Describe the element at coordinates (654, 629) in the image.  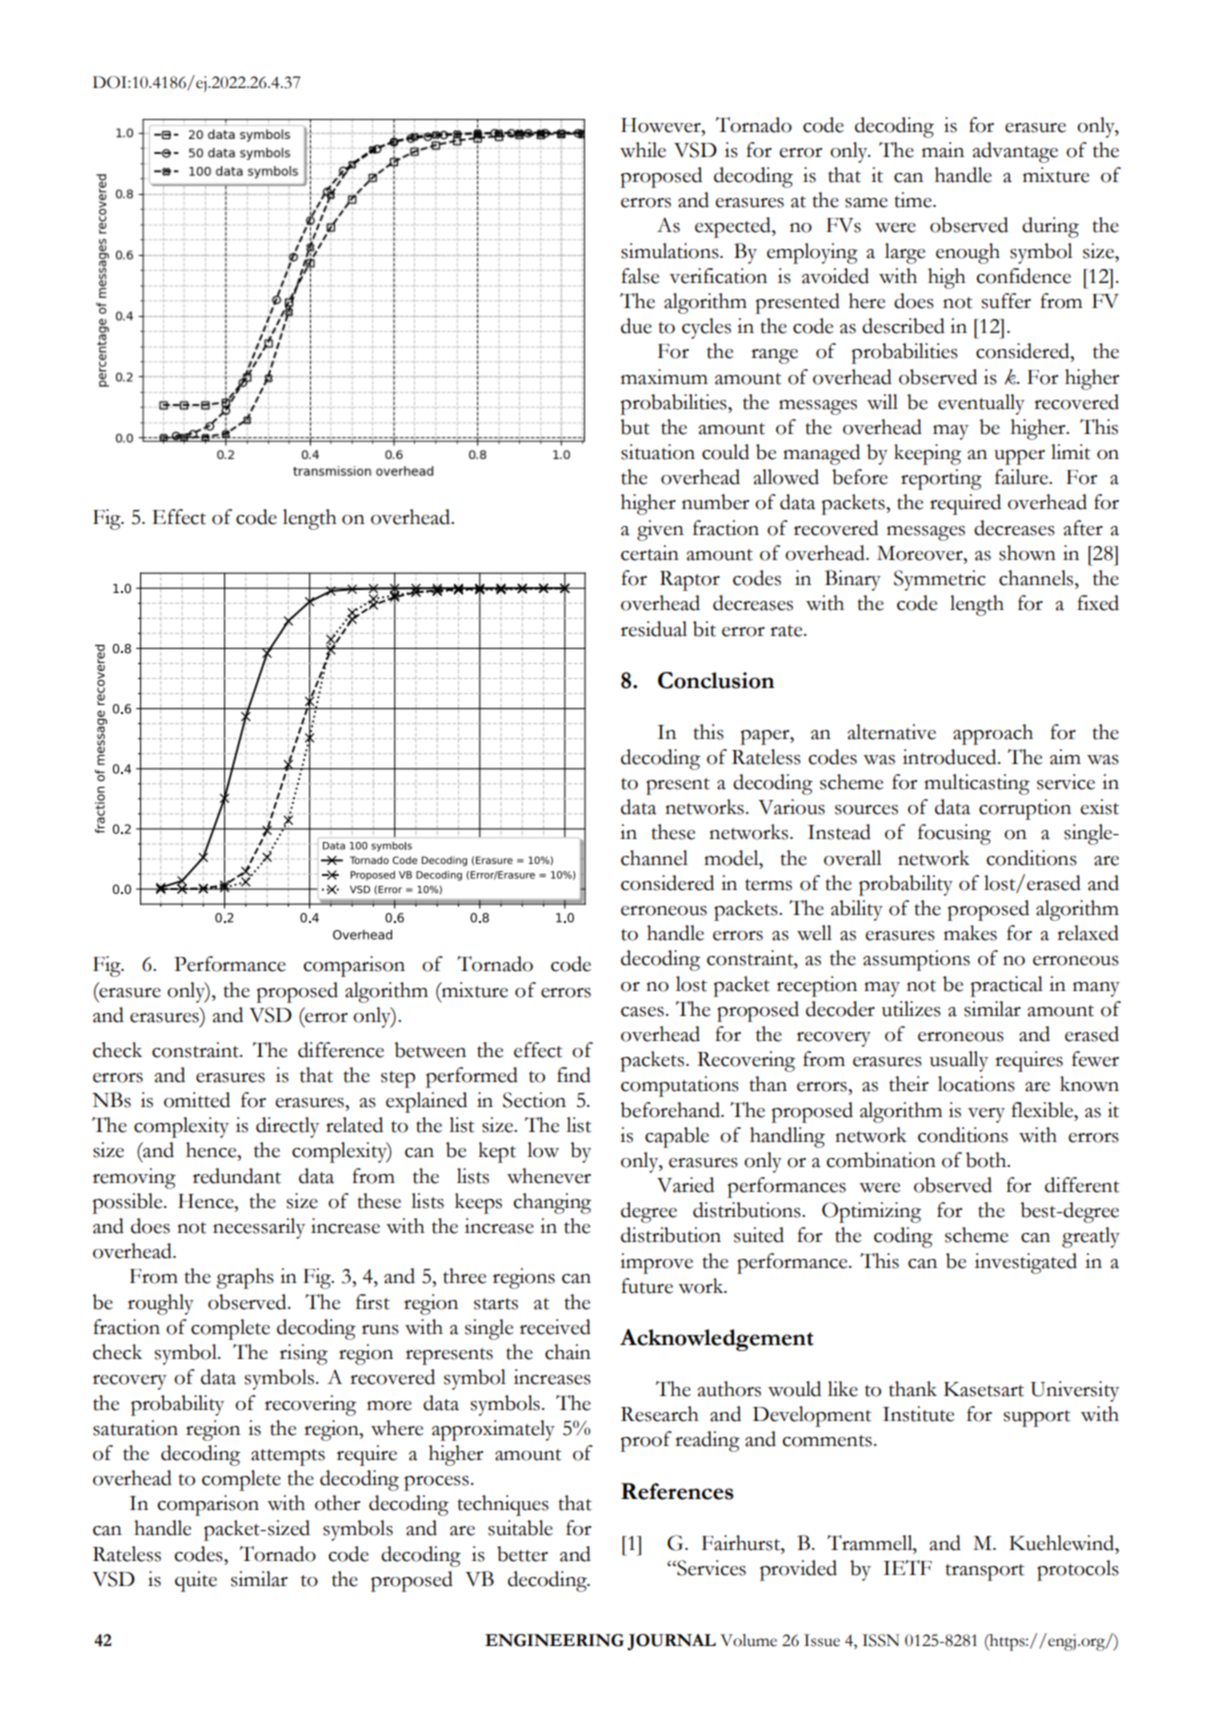
I see `residual` at that location.
